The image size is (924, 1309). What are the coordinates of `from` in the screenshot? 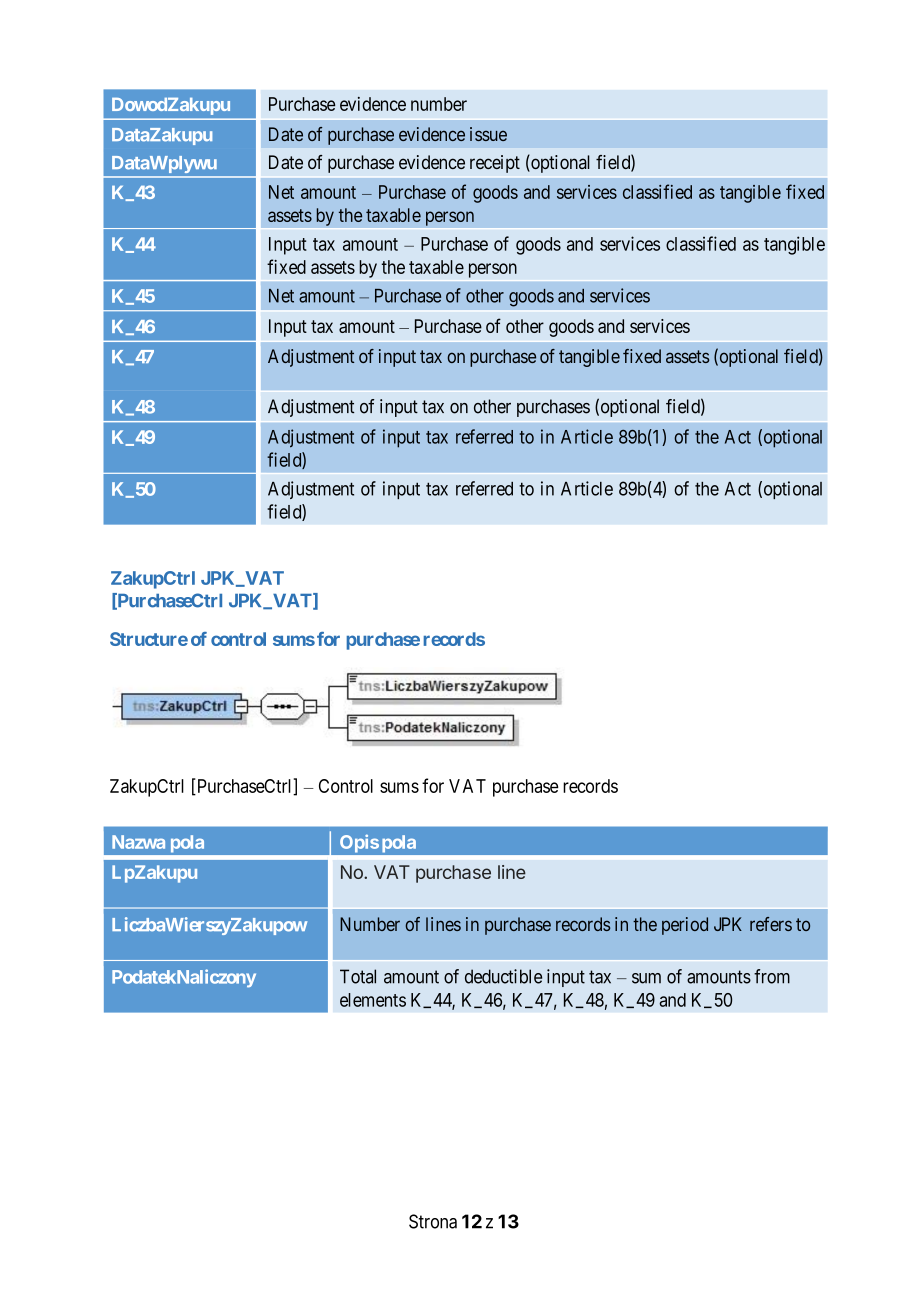 It's located at (772, 976).
